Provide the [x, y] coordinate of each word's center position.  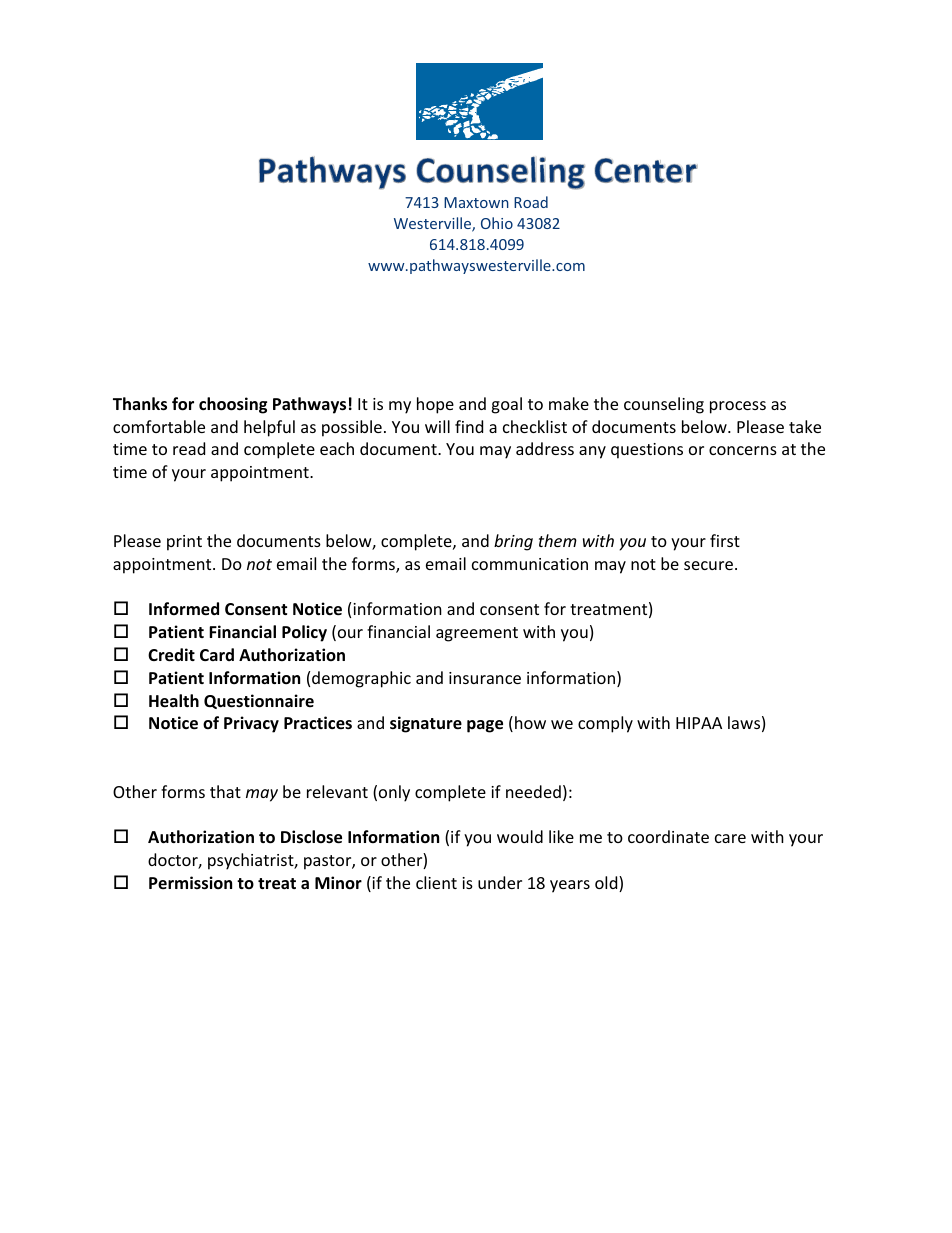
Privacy [251, 724]
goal [506, 405]
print [184, 543]
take [805, 426]
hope [435, 405]
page [485, 726]
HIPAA [699, 723]
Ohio [497, 223]
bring [513, 542]
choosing [233, 405]
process [738, 407]
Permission [190, 883]
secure [708, 565]
